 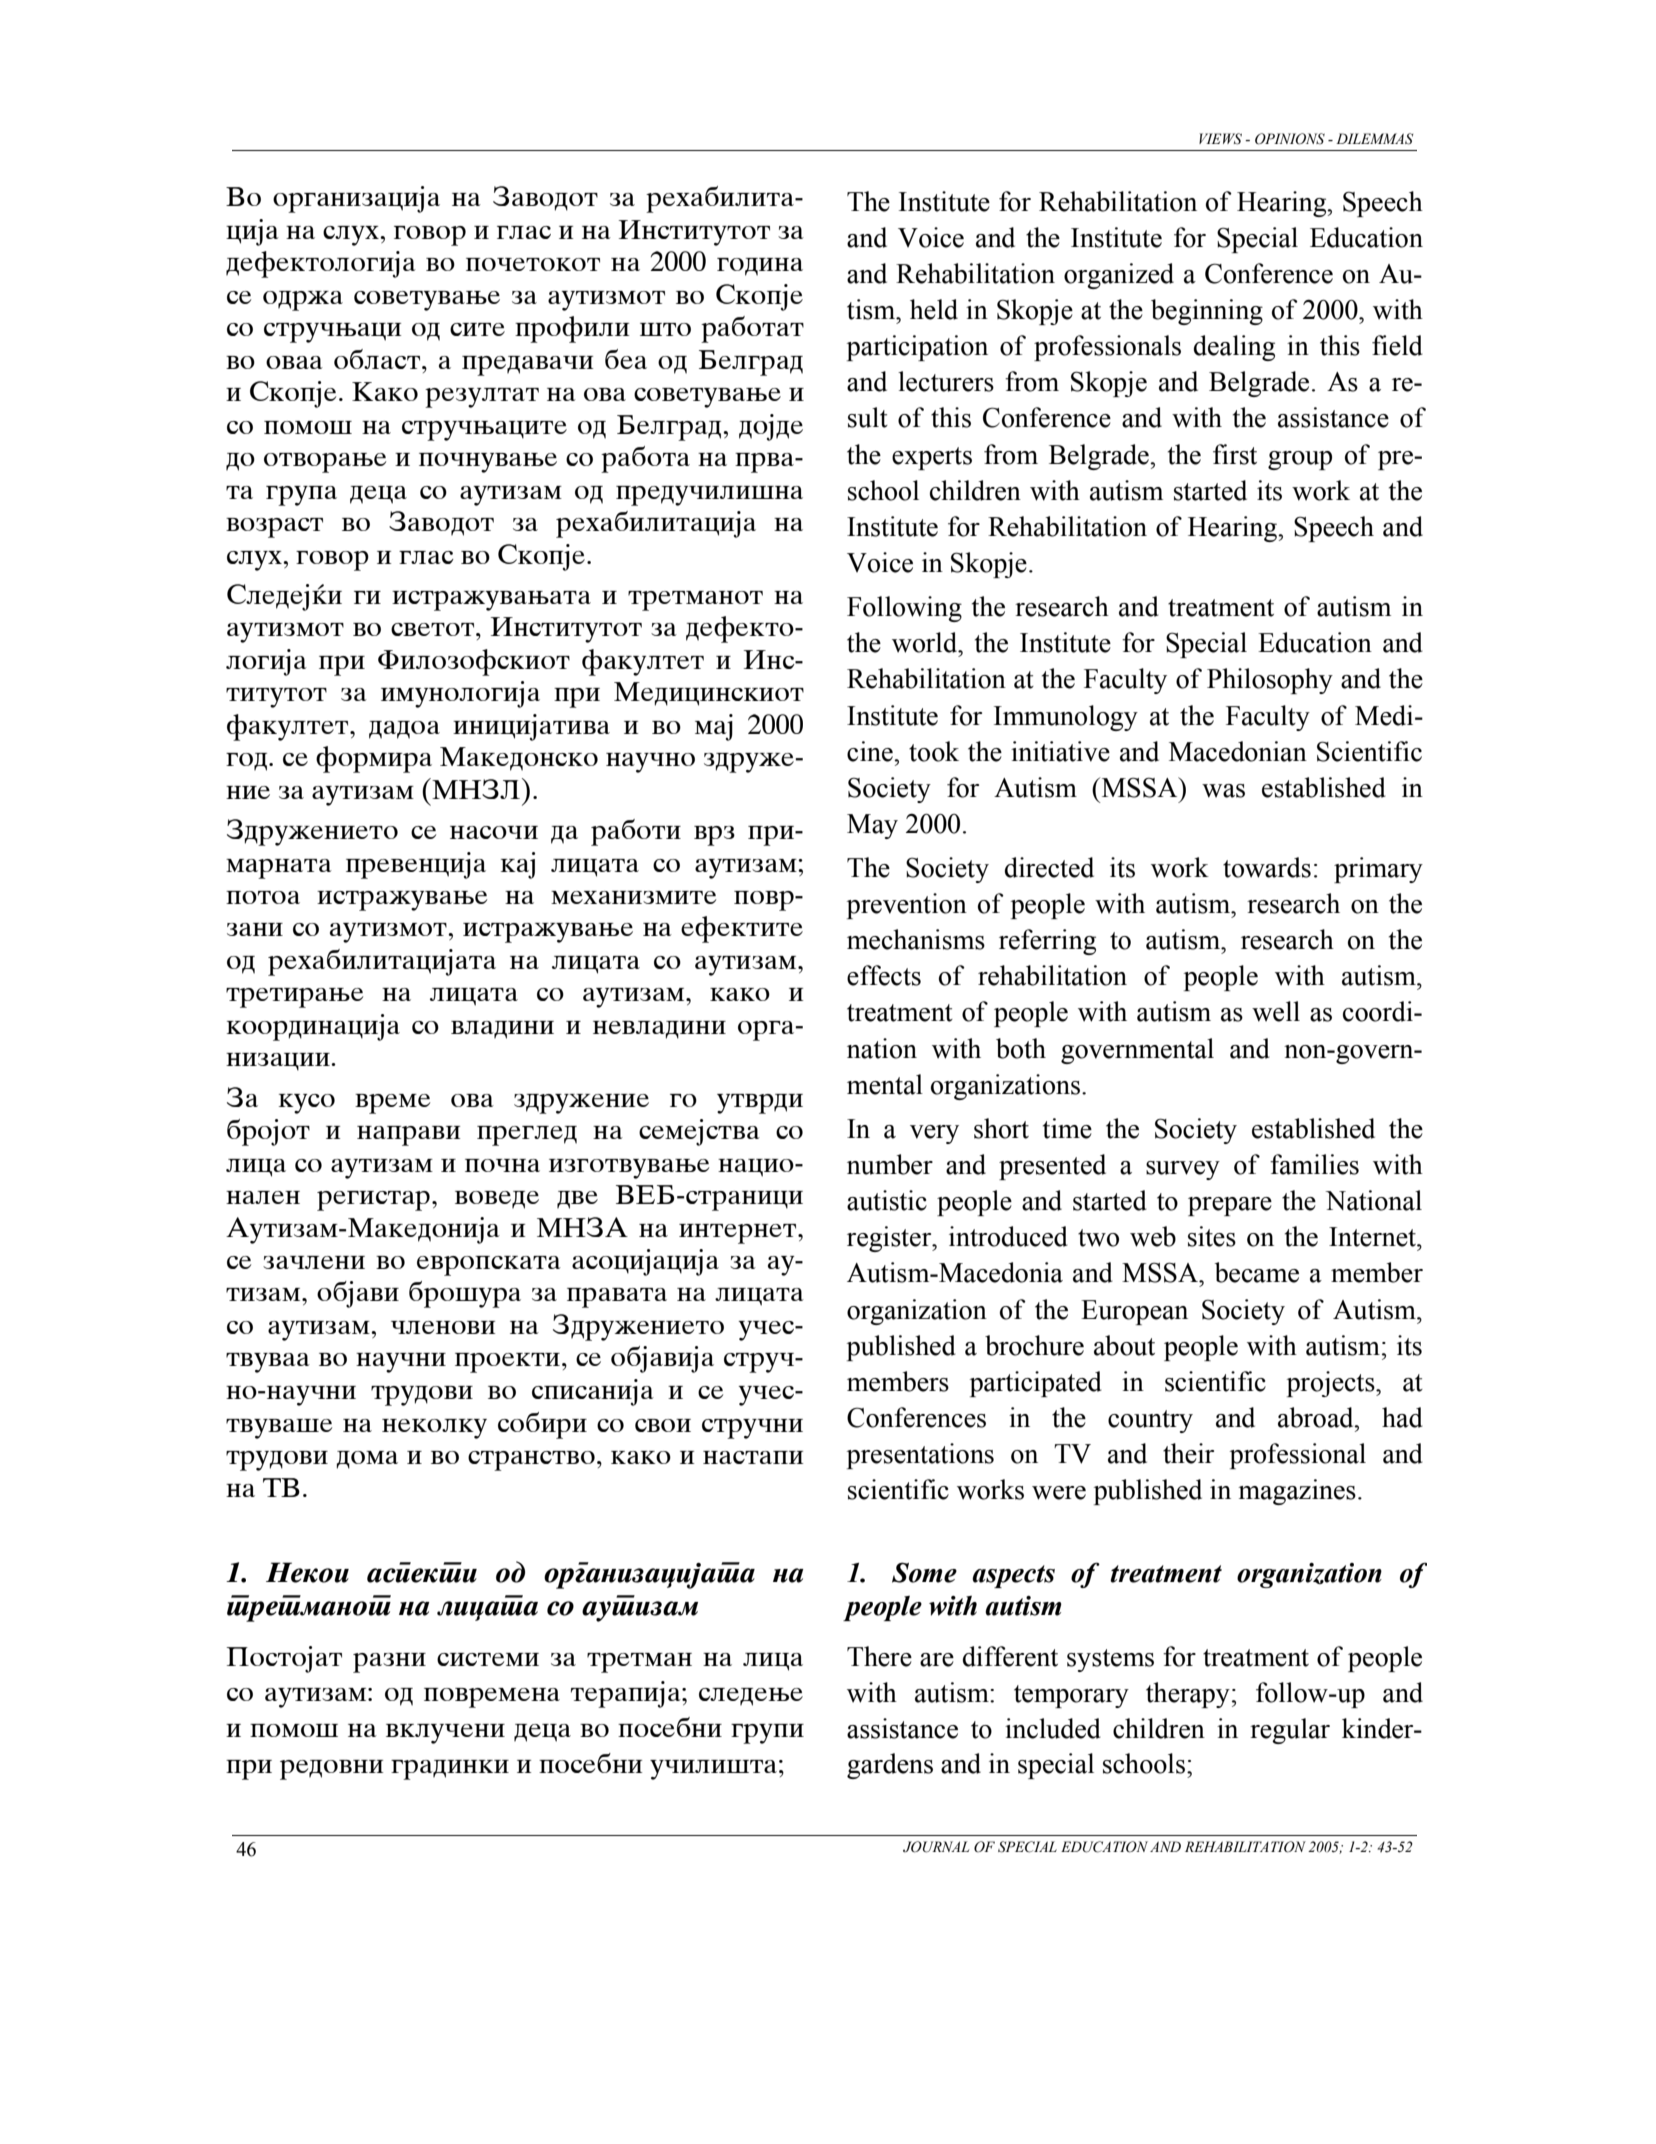 I want to click on OPINIONS, so click(x=1290, y=139).
